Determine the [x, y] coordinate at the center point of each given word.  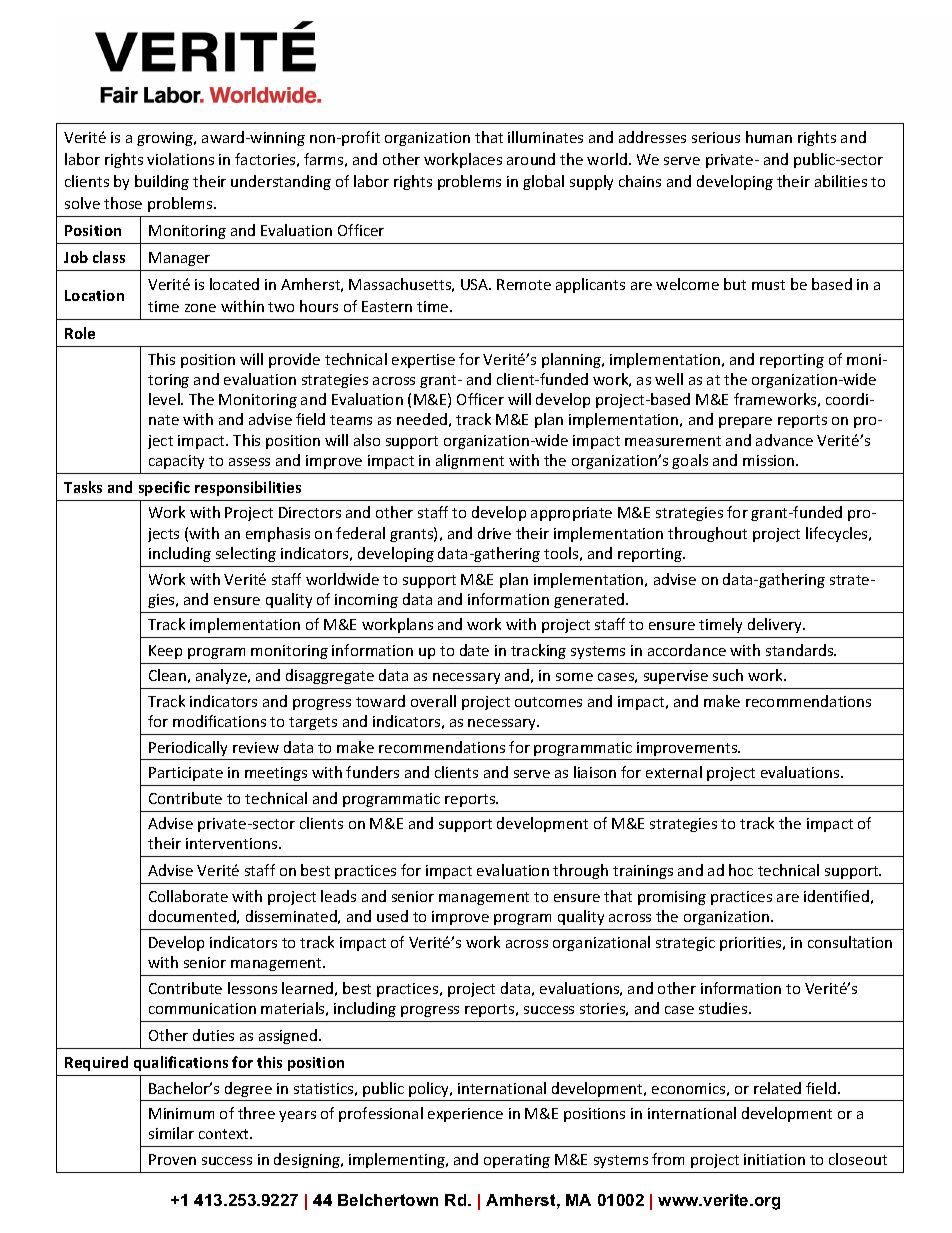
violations [180, 159]
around [531, 159]
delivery [776, 625]
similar [171, 1133]
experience [465, 1115]
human [769, 137]
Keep [165, 652]
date [474, 650]
